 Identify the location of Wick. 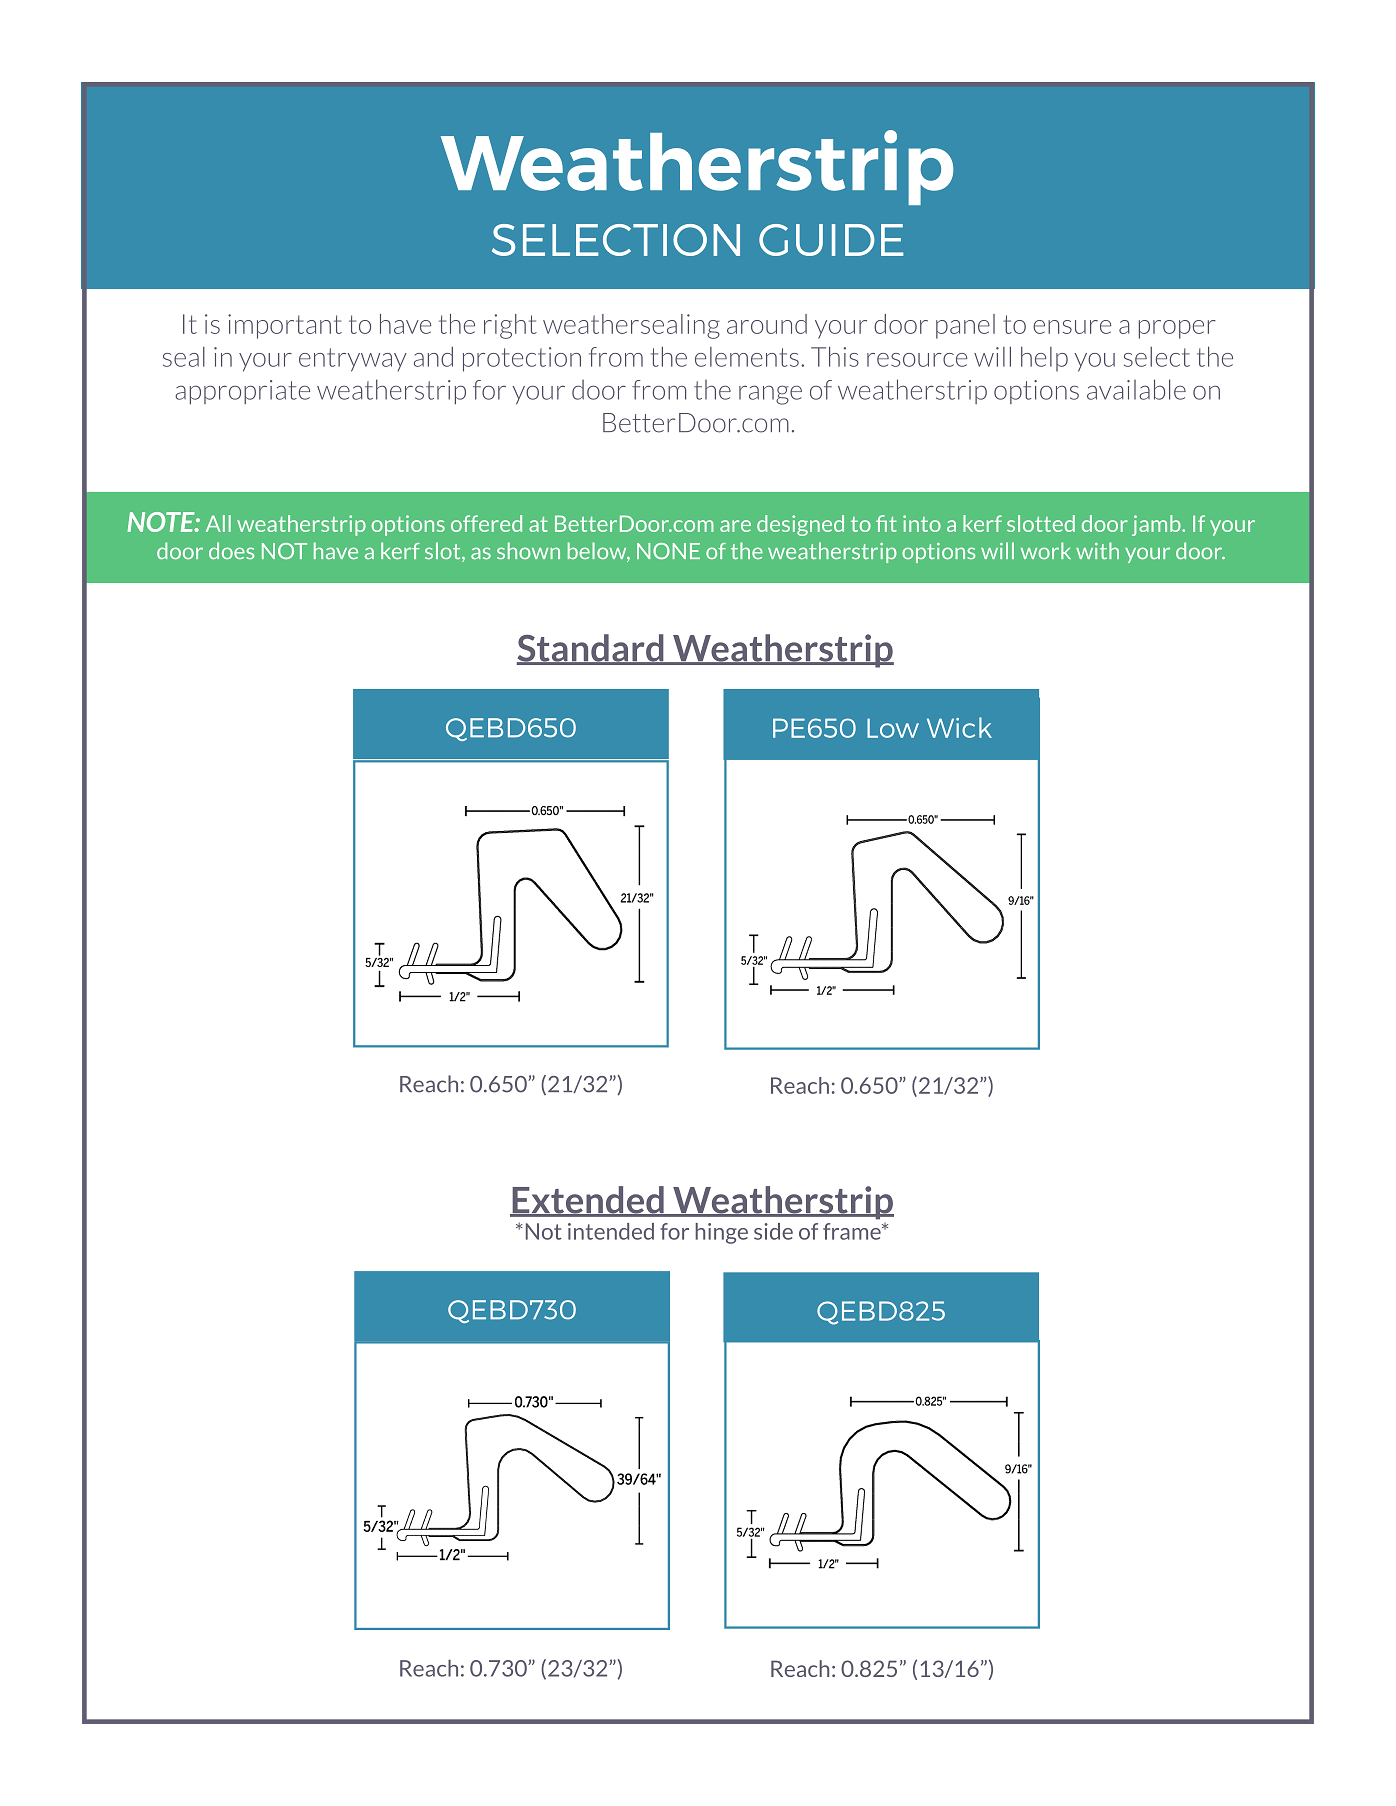
(959, 727).
